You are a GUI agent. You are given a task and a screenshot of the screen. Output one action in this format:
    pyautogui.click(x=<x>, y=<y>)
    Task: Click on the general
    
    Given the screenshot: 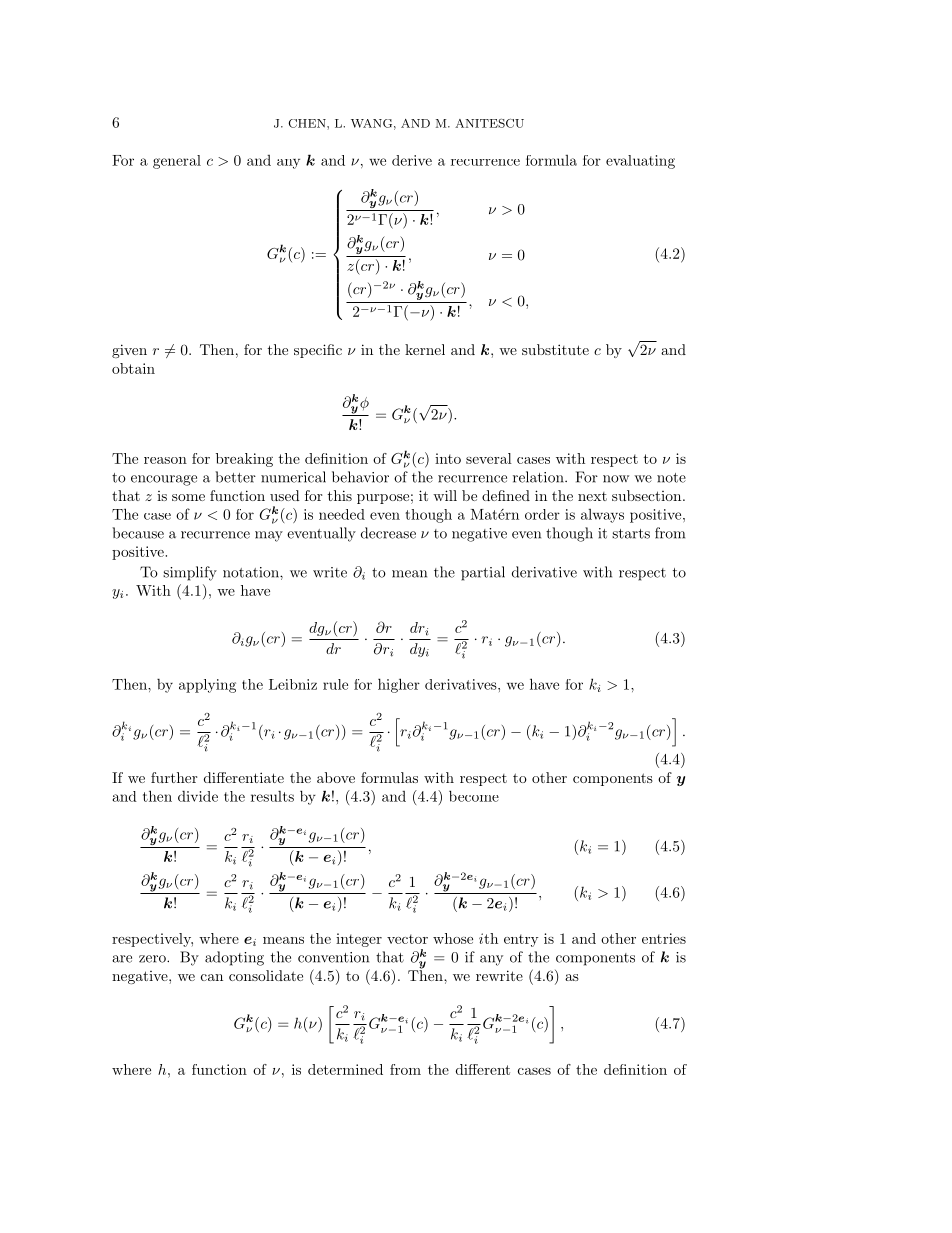 What is the action you would take?
    pyautogui.click(x=177, y=162)
